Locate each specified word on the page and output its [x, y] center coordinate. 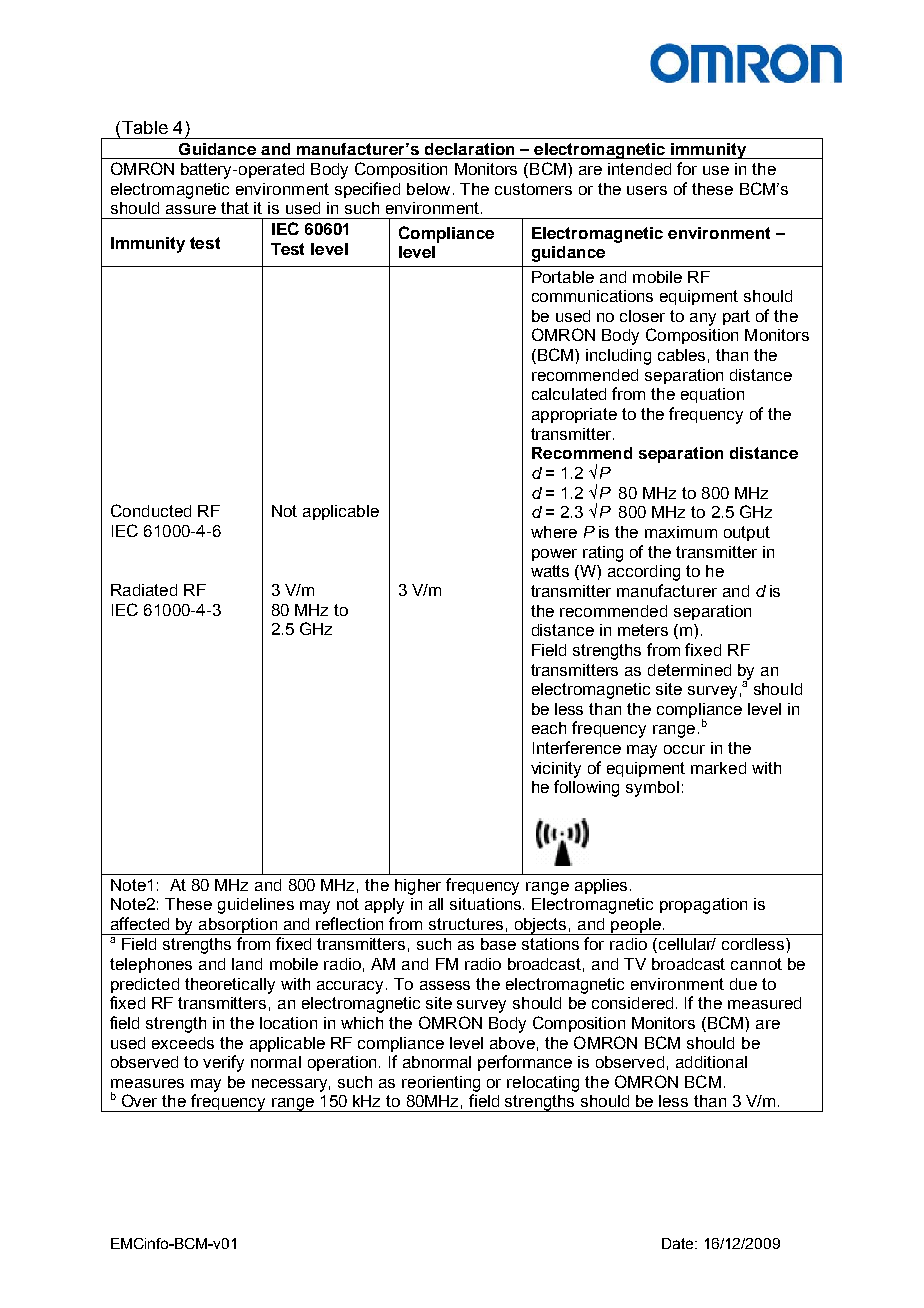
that [235, 208]
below [428, 189]
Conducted [151, 510]
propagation [703, 906]
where [554, 532]
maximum [681, 532]
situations [487, 904]
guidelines [256, 906]
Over [139, 1100]
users [647, 190]
